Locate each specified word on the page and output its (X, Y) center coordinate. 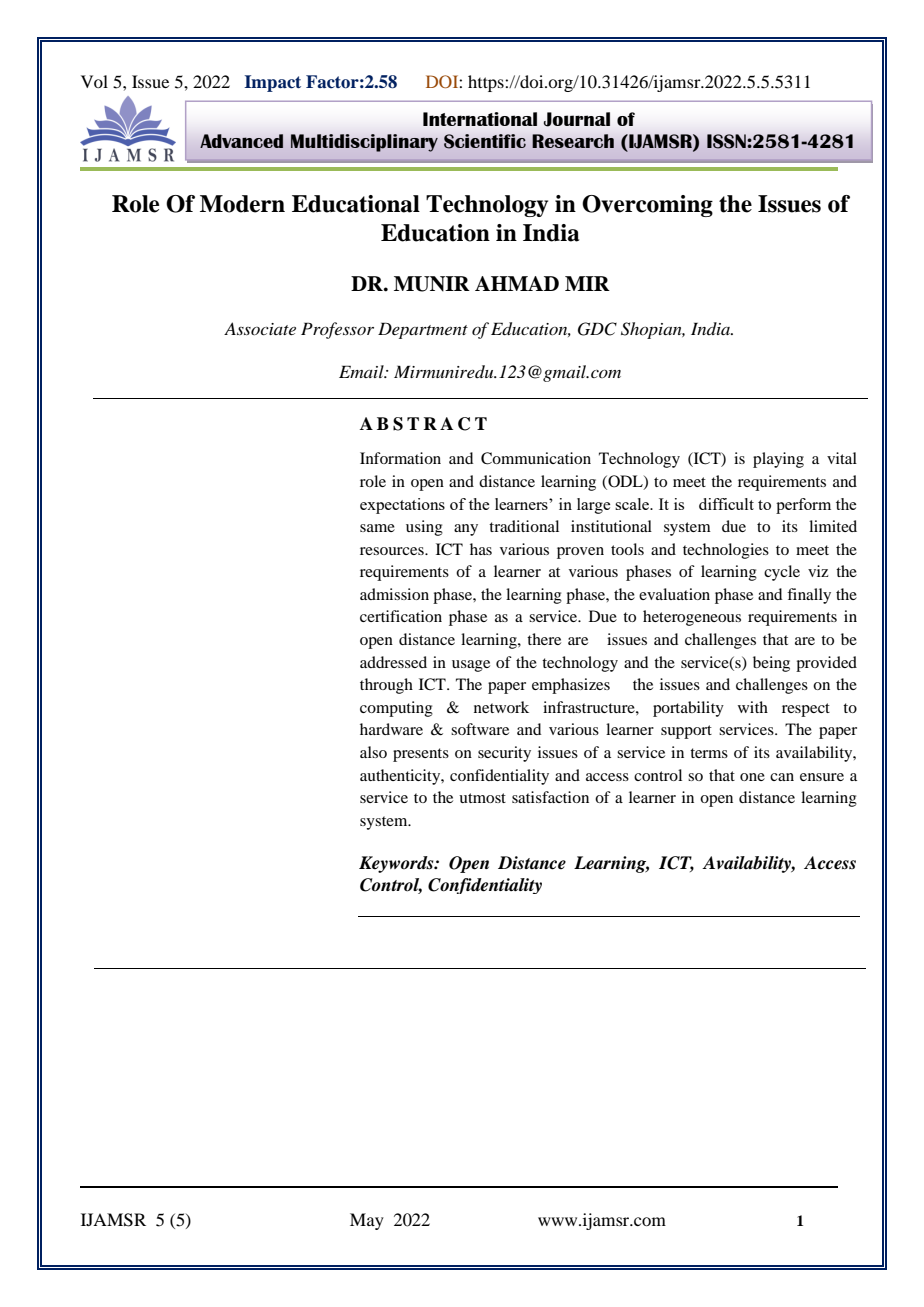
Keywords (397, 864)
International (480, 119)
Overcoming (647, 206)
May (367, 1221)
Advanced (241, 141)
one (752, 777)
